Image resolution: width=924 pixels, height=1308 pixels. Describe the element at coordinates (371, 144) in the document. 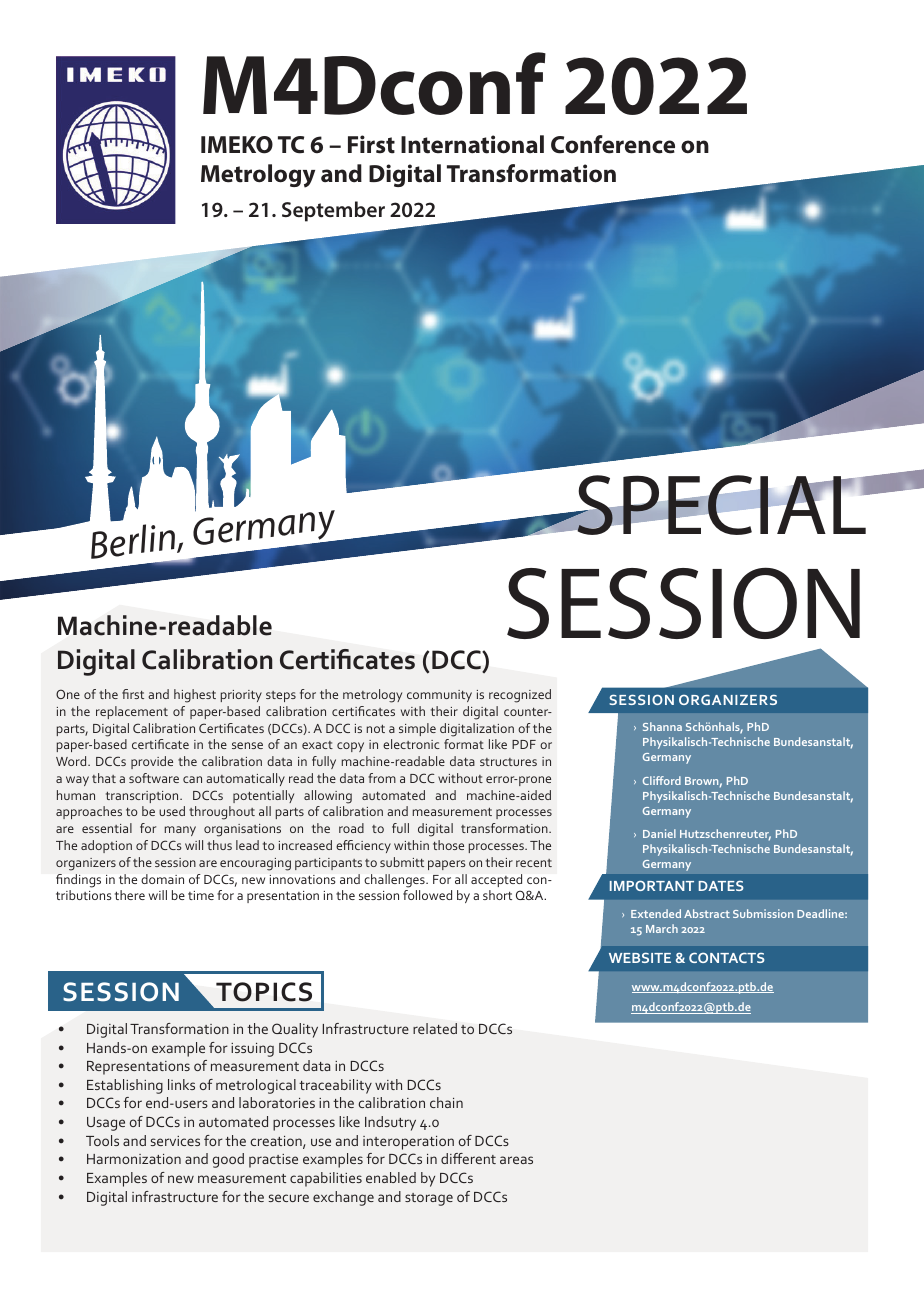

I see `First` at that location.
